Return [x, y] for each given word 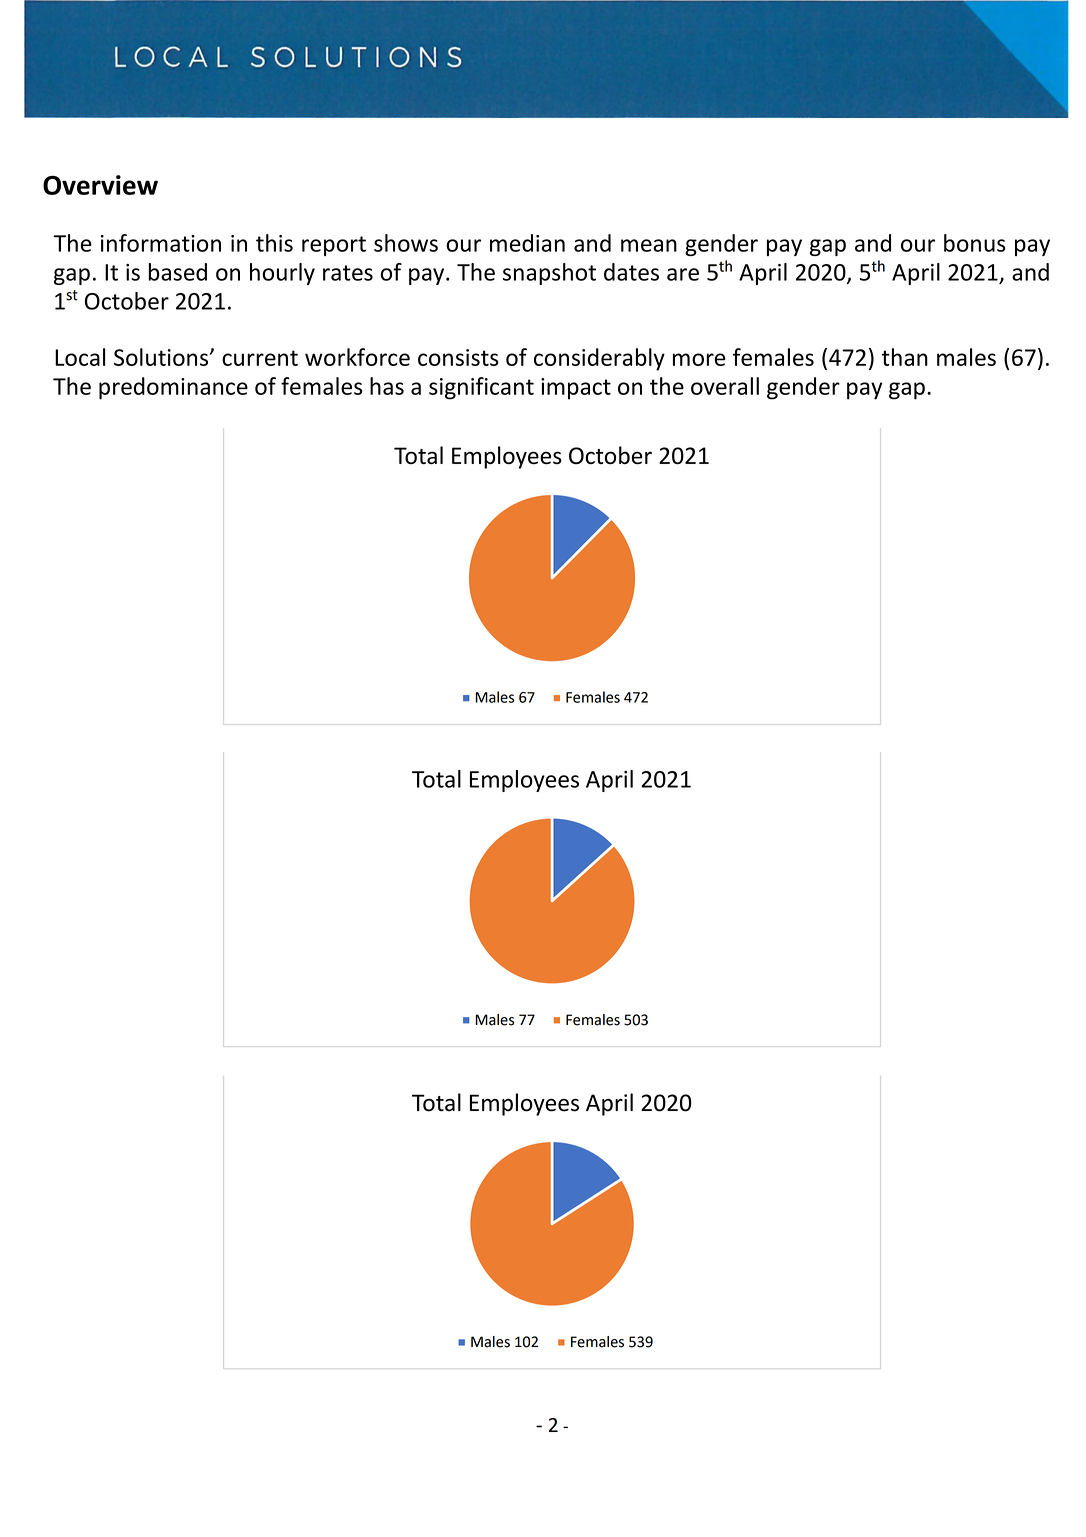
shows [406, 243]
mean [649, 245]
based [178, 272]
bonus [975, 243]
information [161, 243]
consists [458, 357]
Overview [100, 185]
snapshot [549, 274]
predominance [173, 388]
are [683, 274]
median [527, 243]
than [905, 357]
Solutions [162, 357]
